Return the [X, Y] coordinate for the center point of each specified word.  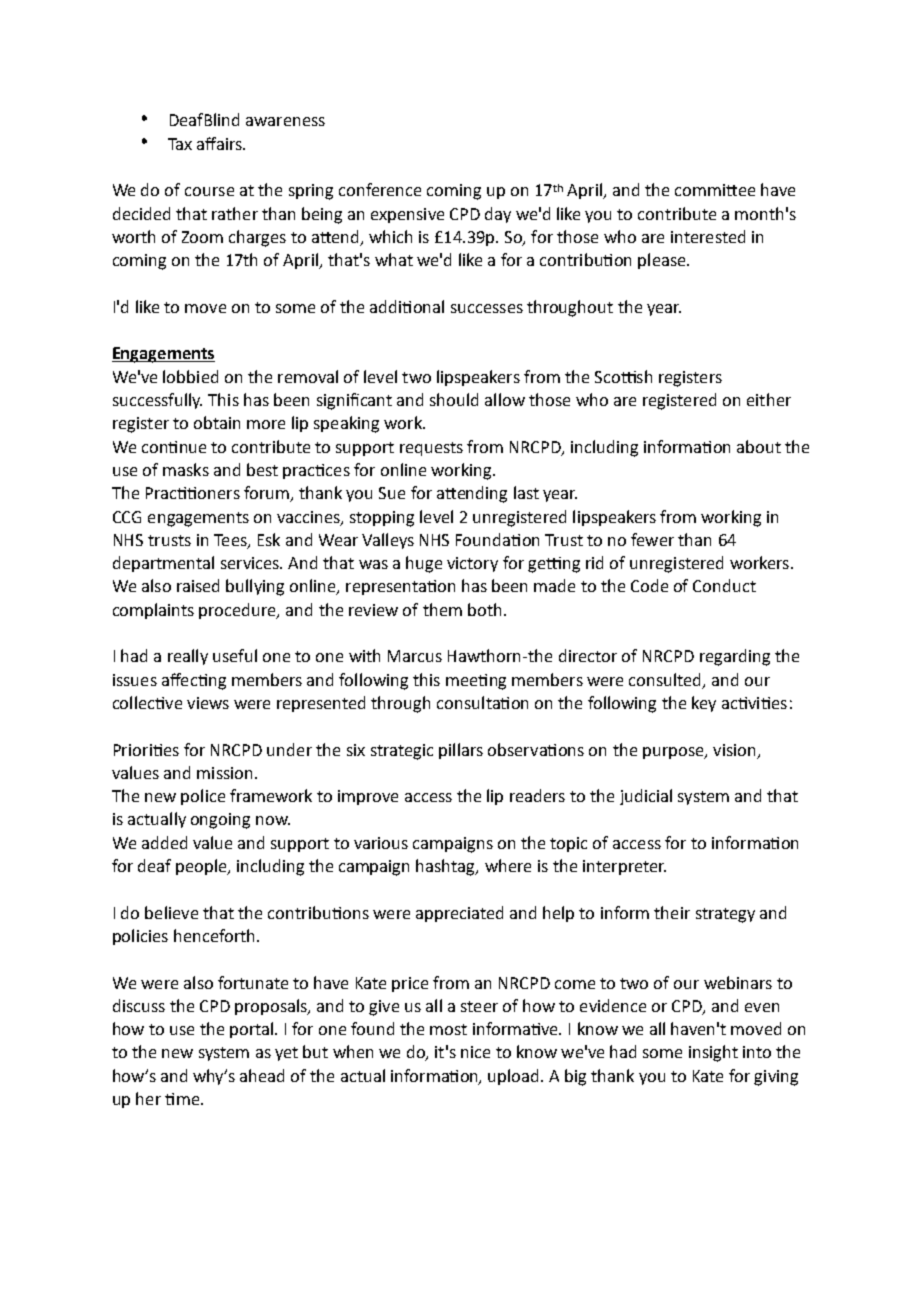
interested [708, 236]
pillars [461, 751]
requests [431, 449]
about [759, 446]
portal [251, 1030]
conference [380, 189]
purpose [674, 753]
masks [186, 469]
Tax [180, 144]
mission [224, 773]
